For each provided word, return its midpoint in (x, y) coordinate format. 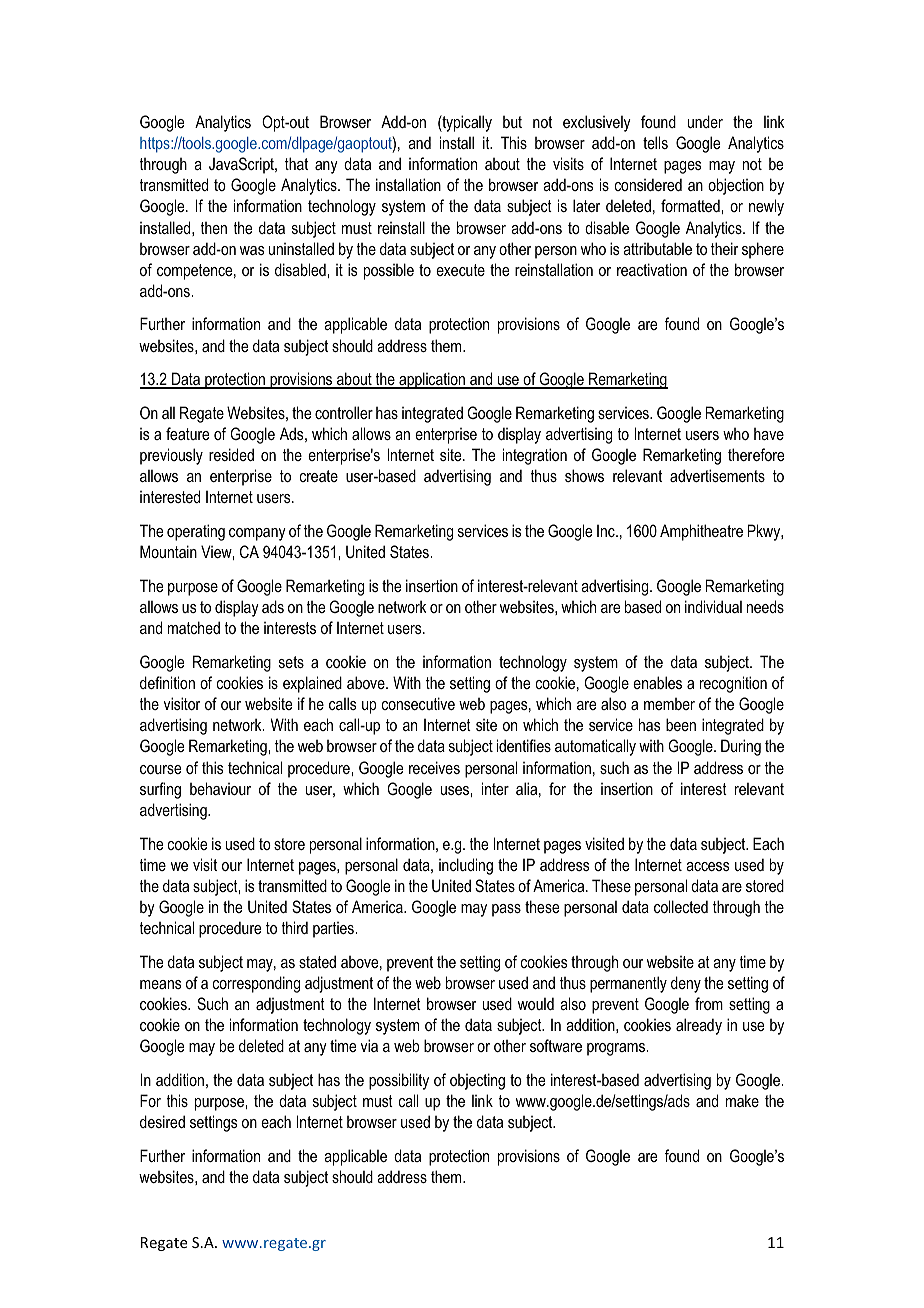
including (466, 866)
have (769, 434)
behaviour (220, 788)
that (296, 163)
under (705, 121)
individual (713, 606)
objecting (477, 1081)
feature (187, 433)
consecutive (418, 703)
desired (162, 1121)
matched (194, 627)
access (707, 866)
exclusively (597, 123)
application (432, 380)
